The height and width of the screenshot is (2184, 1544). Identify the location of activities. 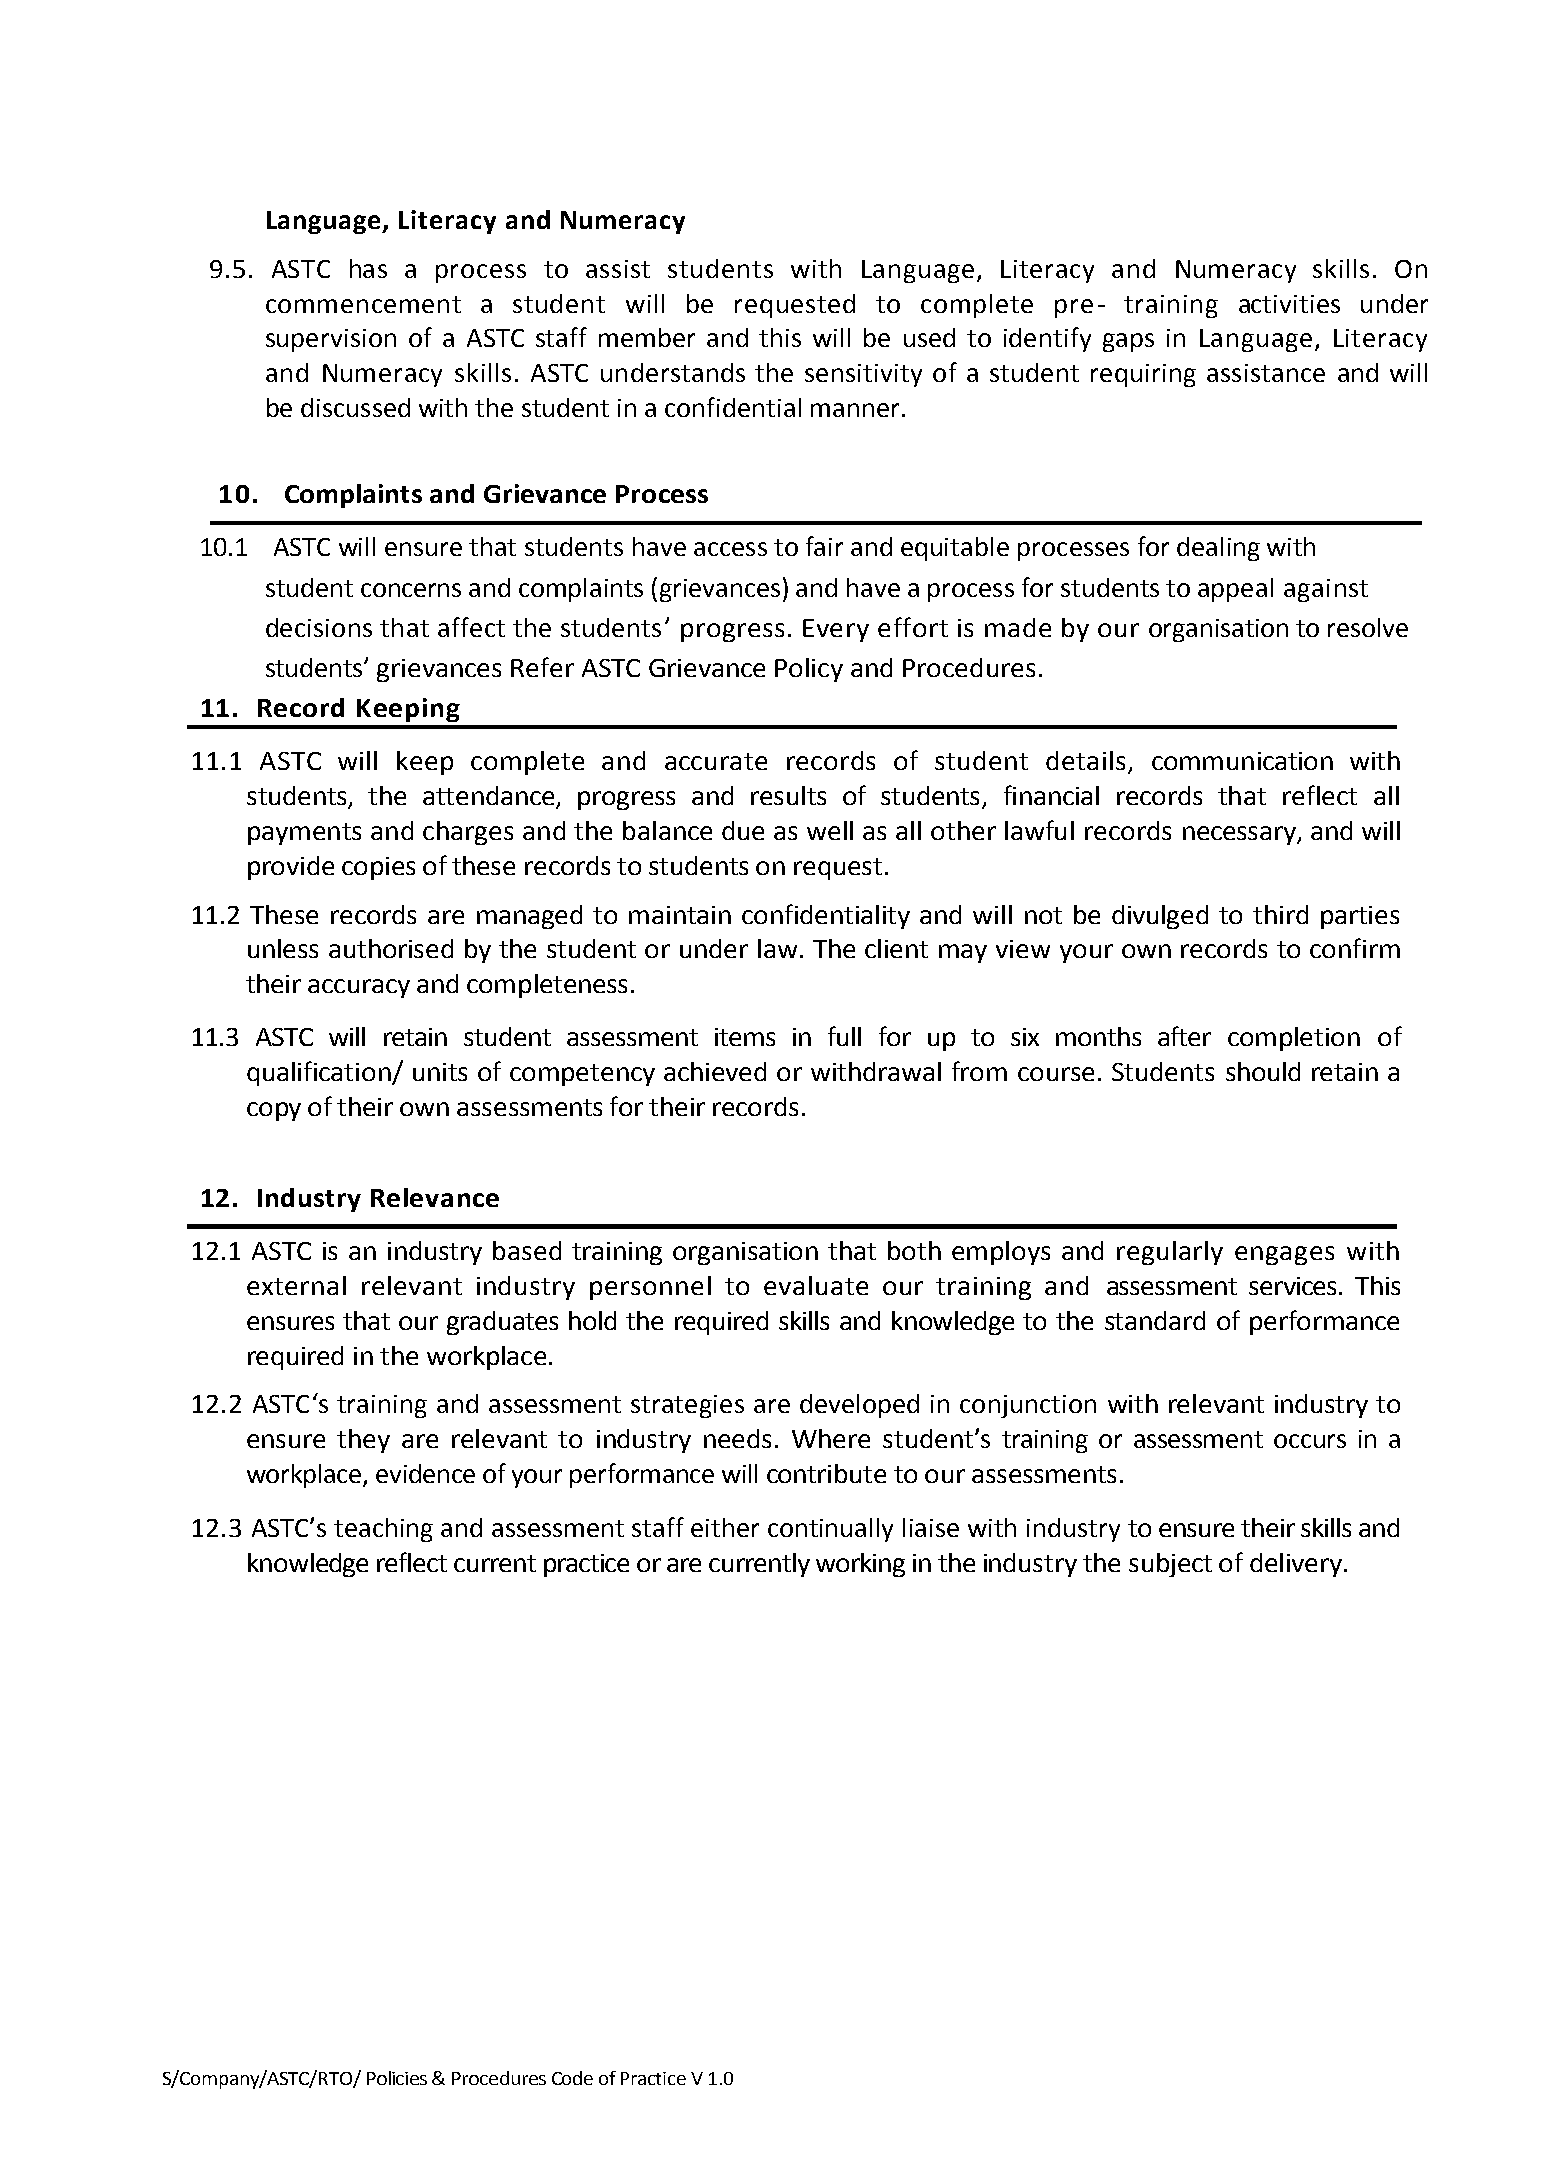
(1289, 304).
